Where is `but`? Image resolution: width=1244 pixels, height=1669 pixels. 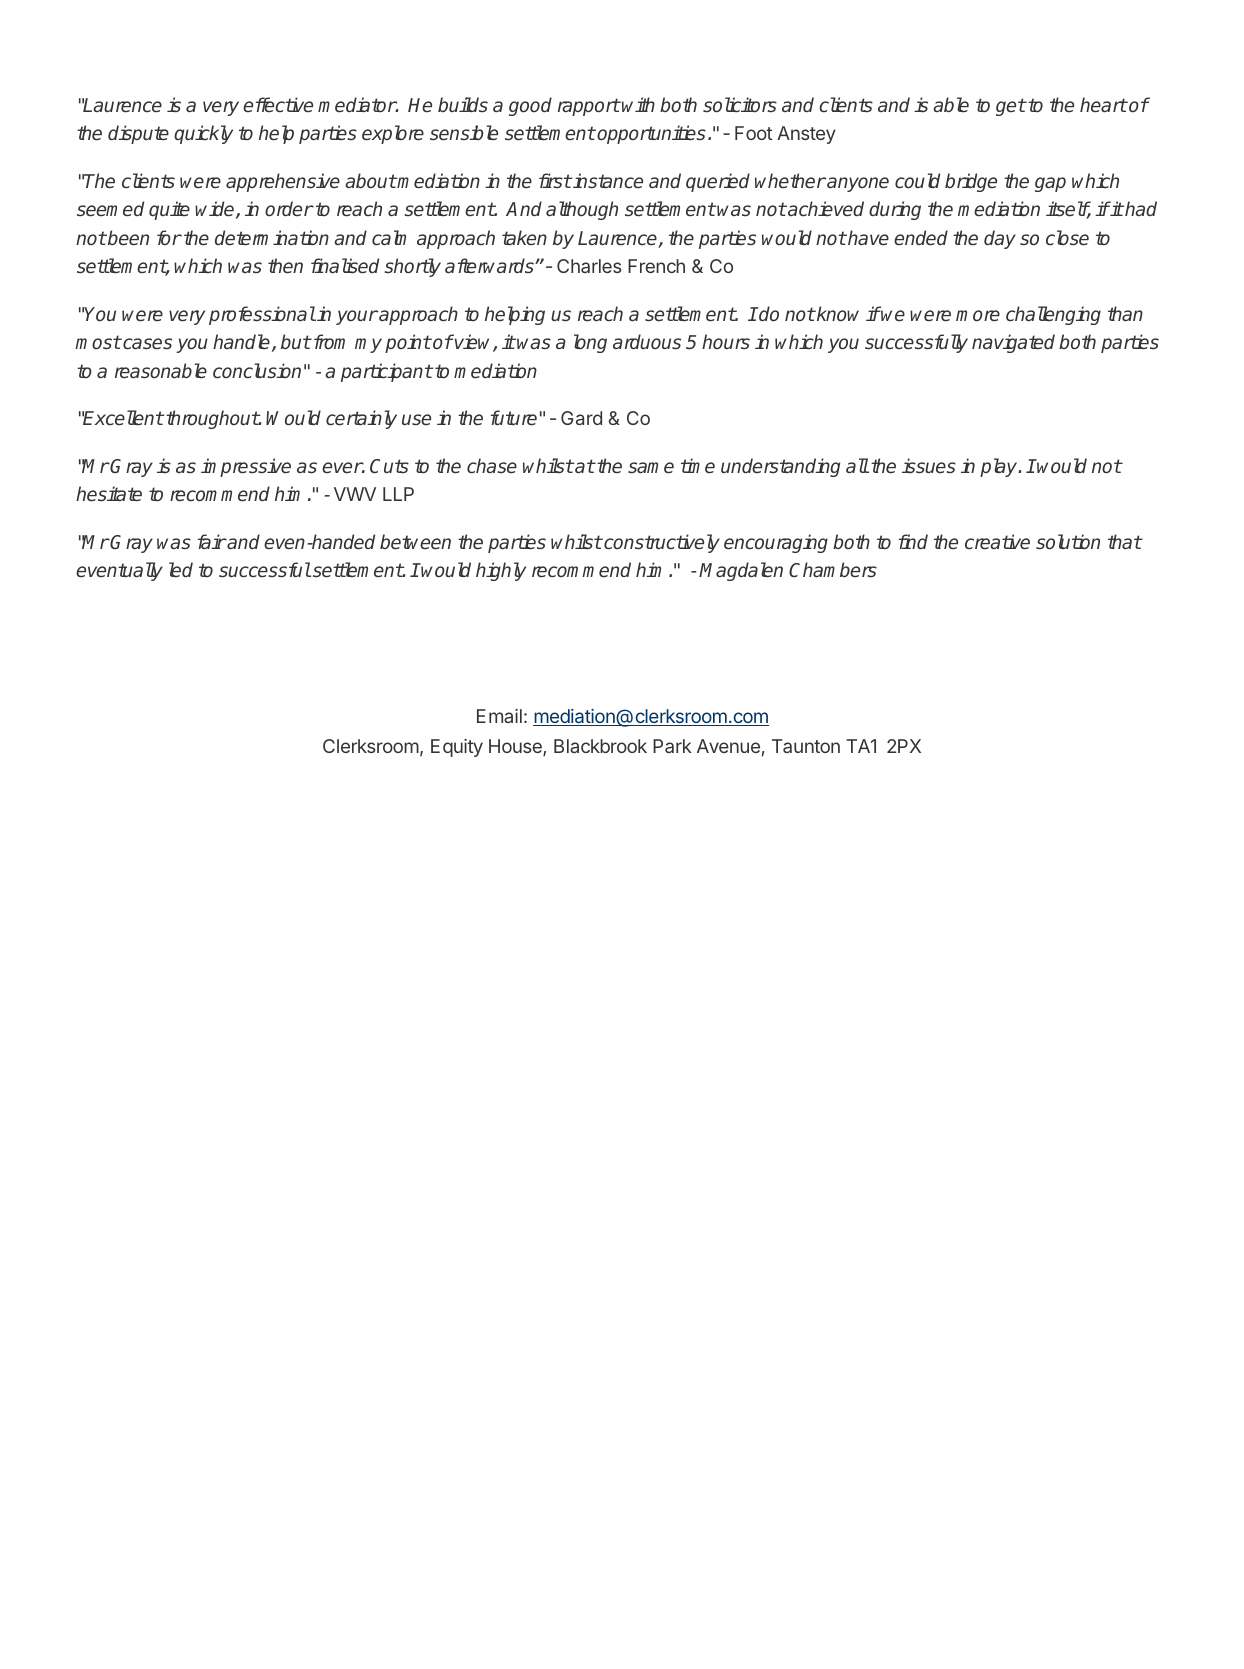 but is located at coordinates (296, 341).
